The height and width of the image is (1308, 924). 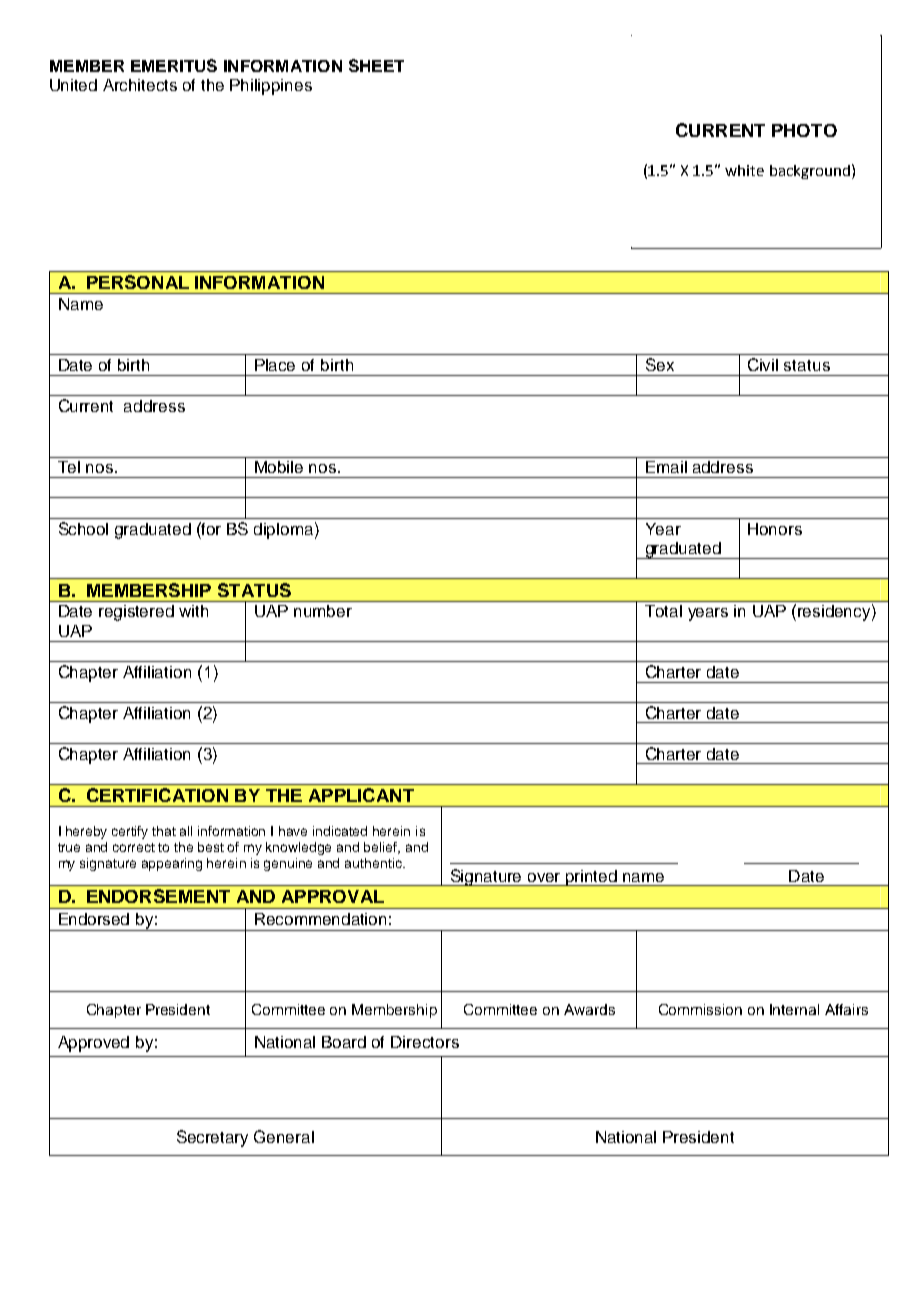 I want to click on Total, so click(x=663, y=611).
